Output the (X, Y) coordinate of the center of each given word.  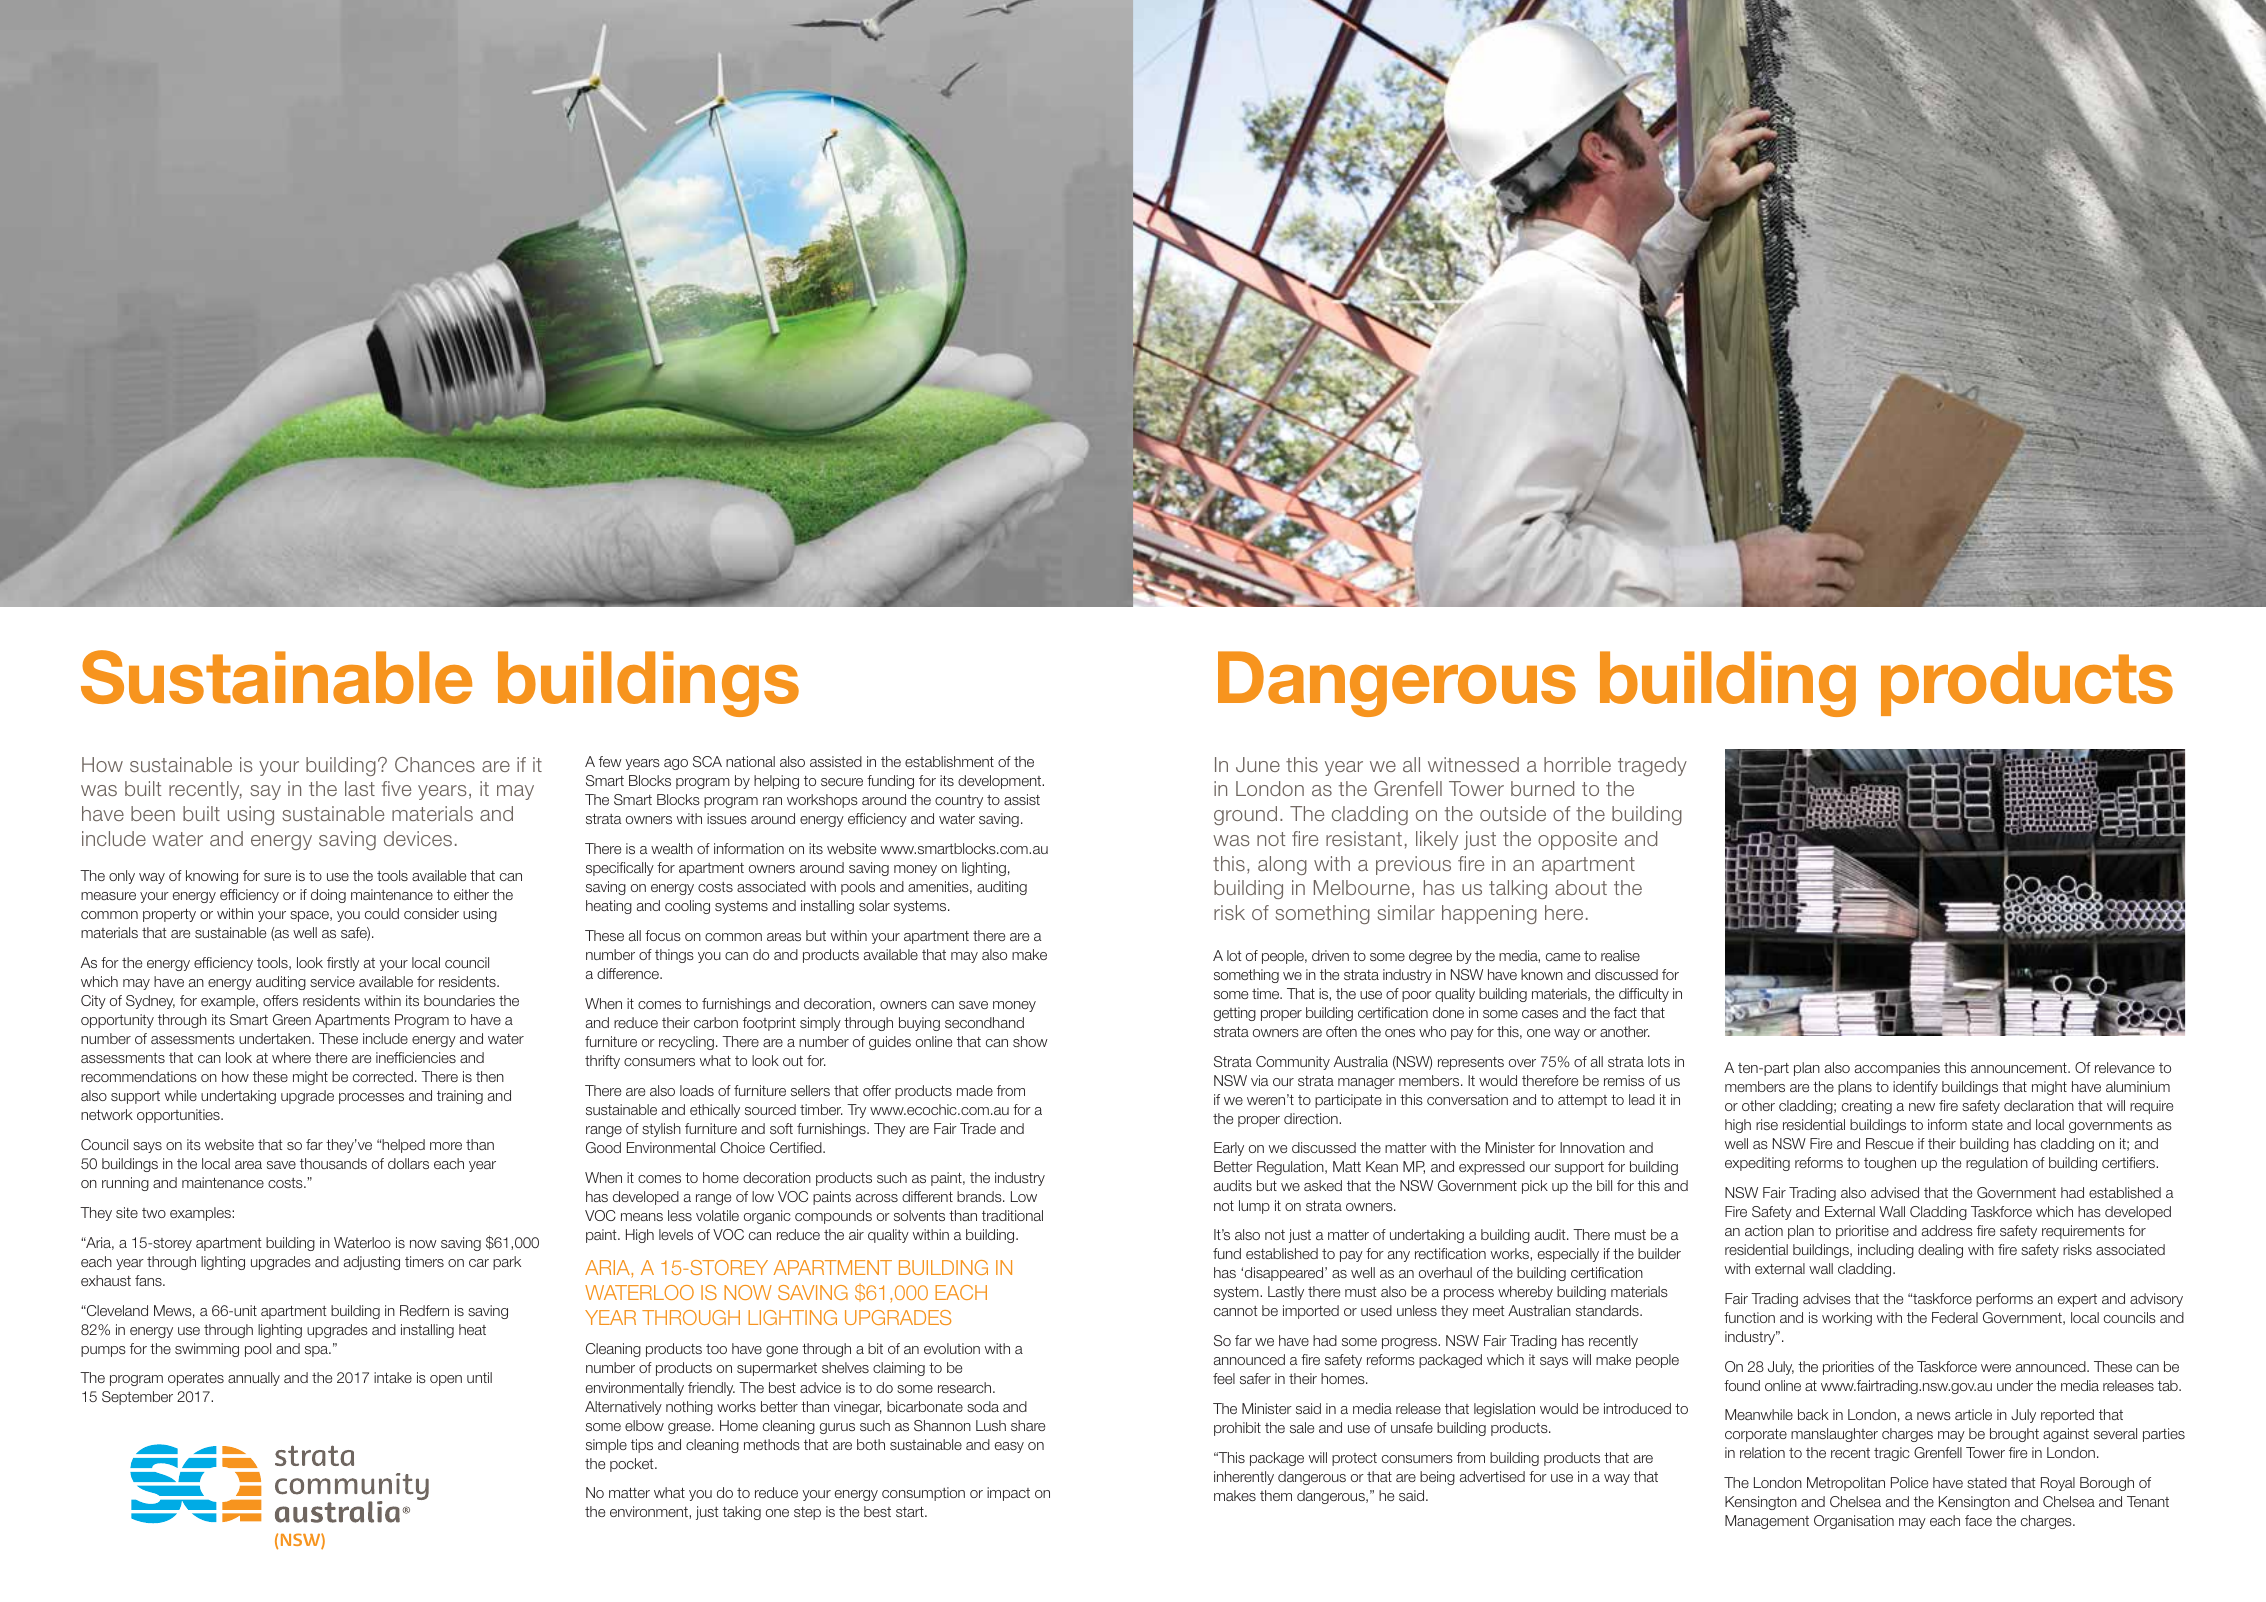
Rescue (1889, 1143)
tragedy (1652, 766)
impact (1008, 1494)
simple (606, 1446)
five (396, 788)
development (1001, 782)
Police (1909, 1482)
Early (1229, 1149)
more (446, 1146)
